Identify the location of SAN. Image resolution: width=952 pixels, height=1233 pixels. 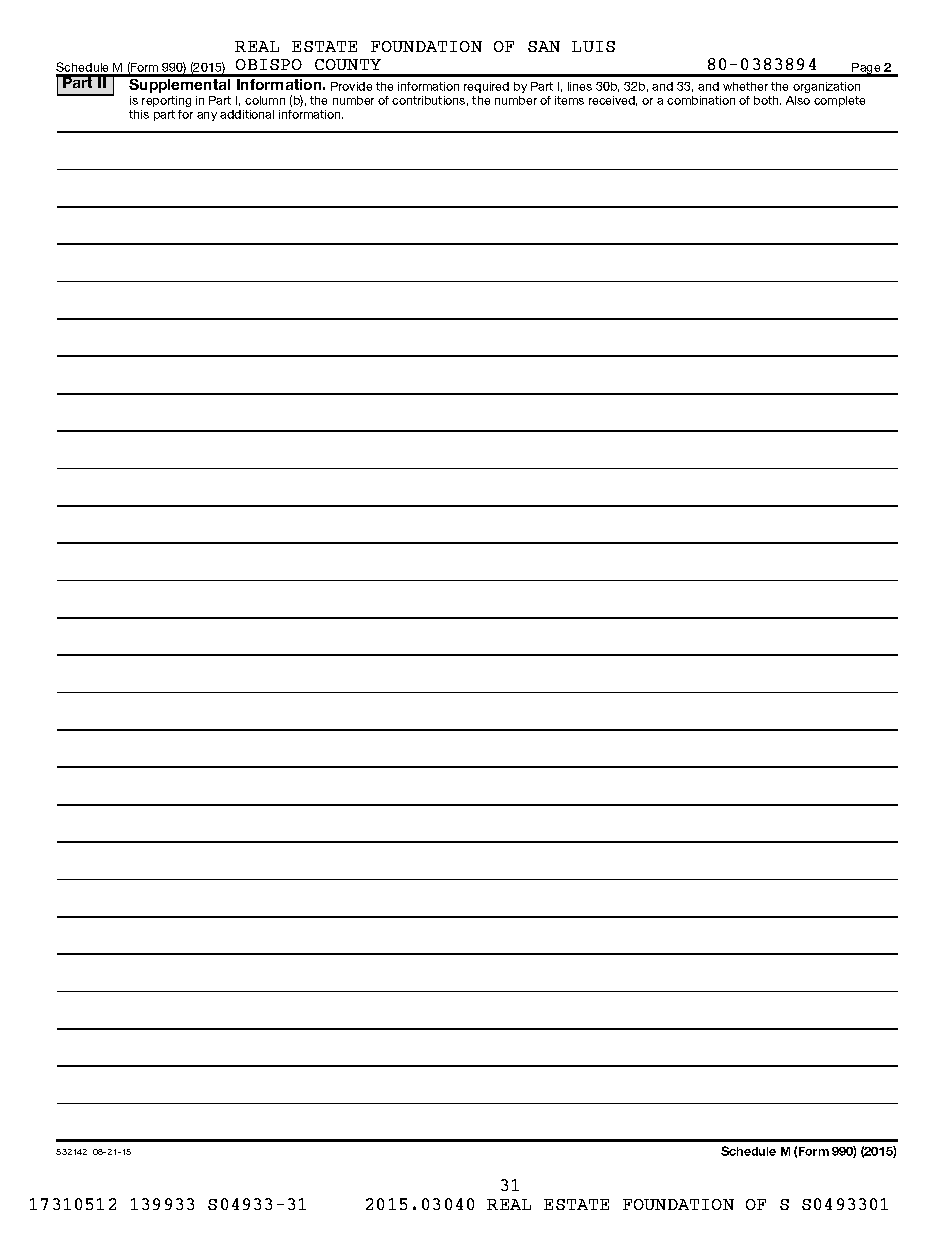
(544, 46).
